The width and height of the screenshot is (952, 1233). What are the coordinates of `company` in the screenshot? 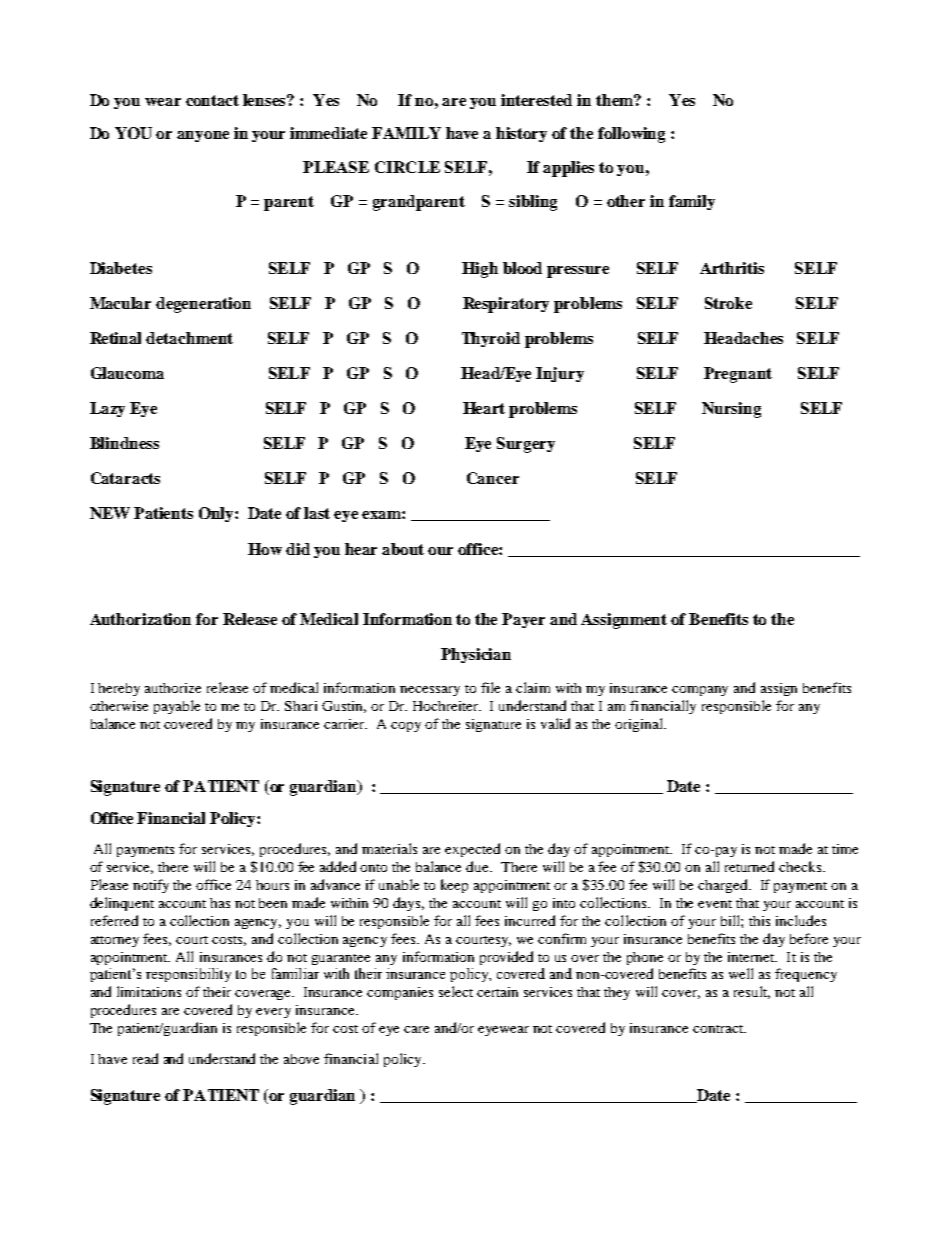 It's located at (700, 691).
